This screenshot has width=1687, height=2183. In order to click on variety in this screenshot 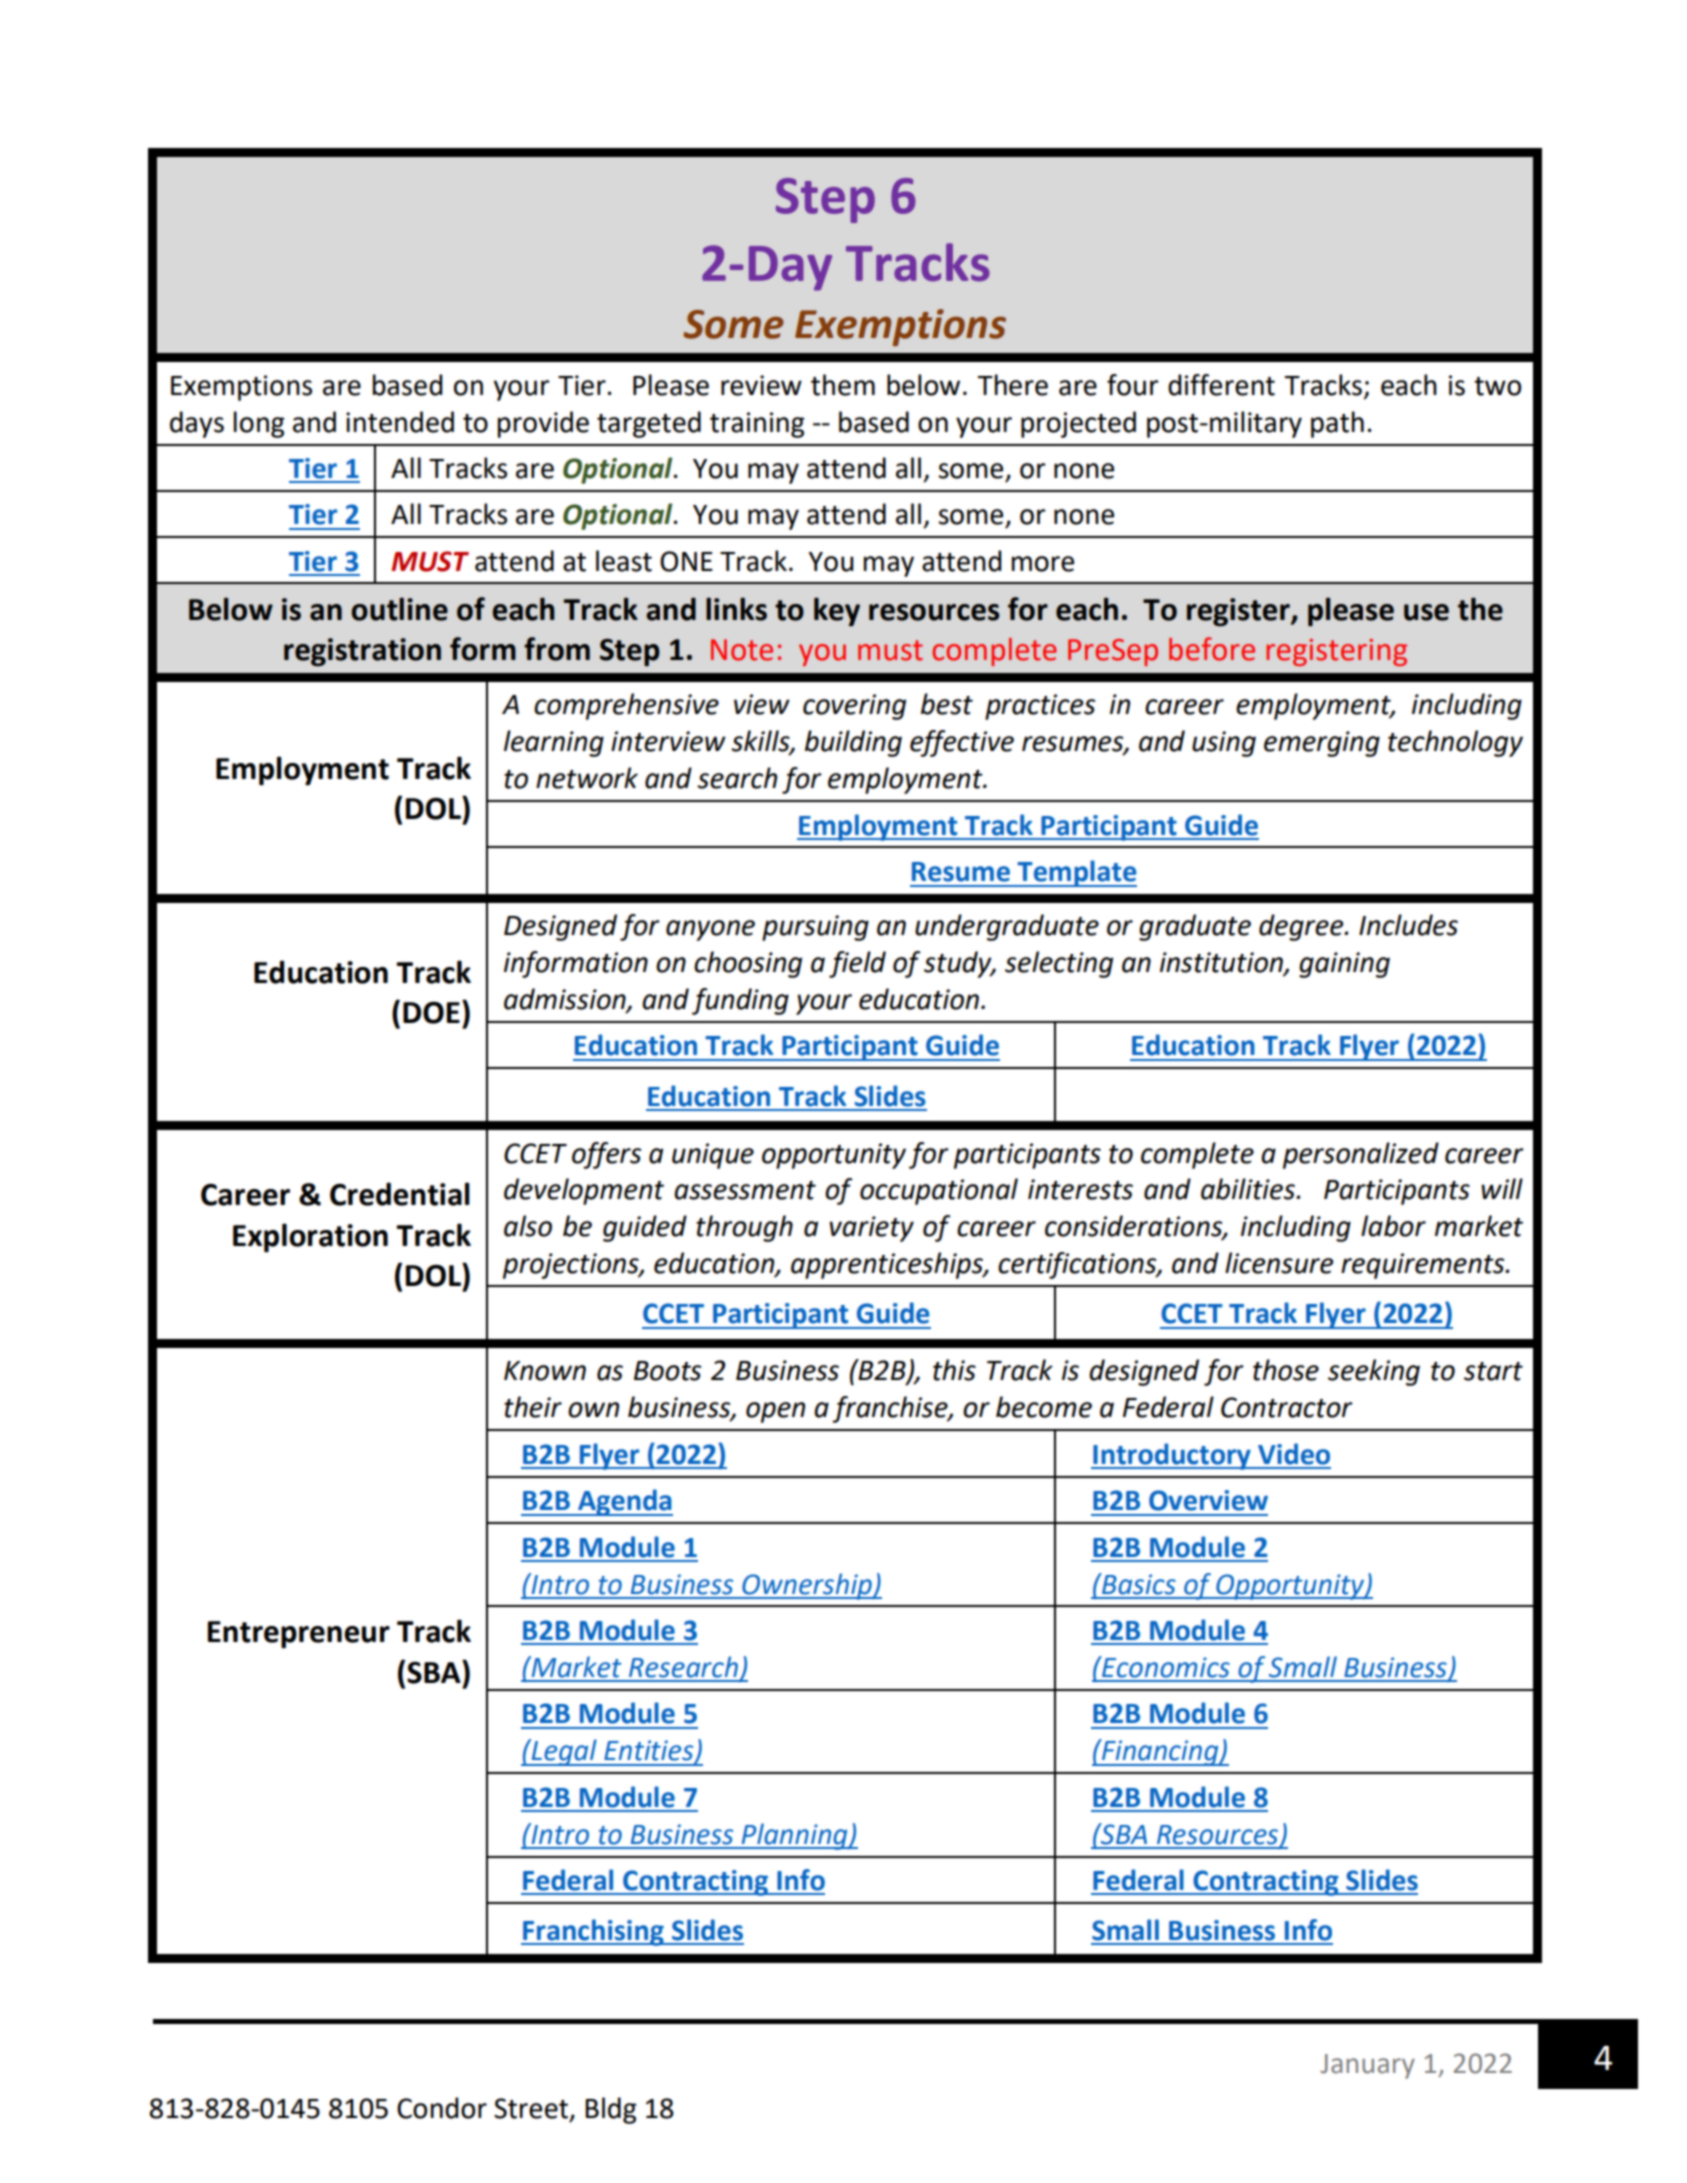, I will do `click(871, 1229)`.
